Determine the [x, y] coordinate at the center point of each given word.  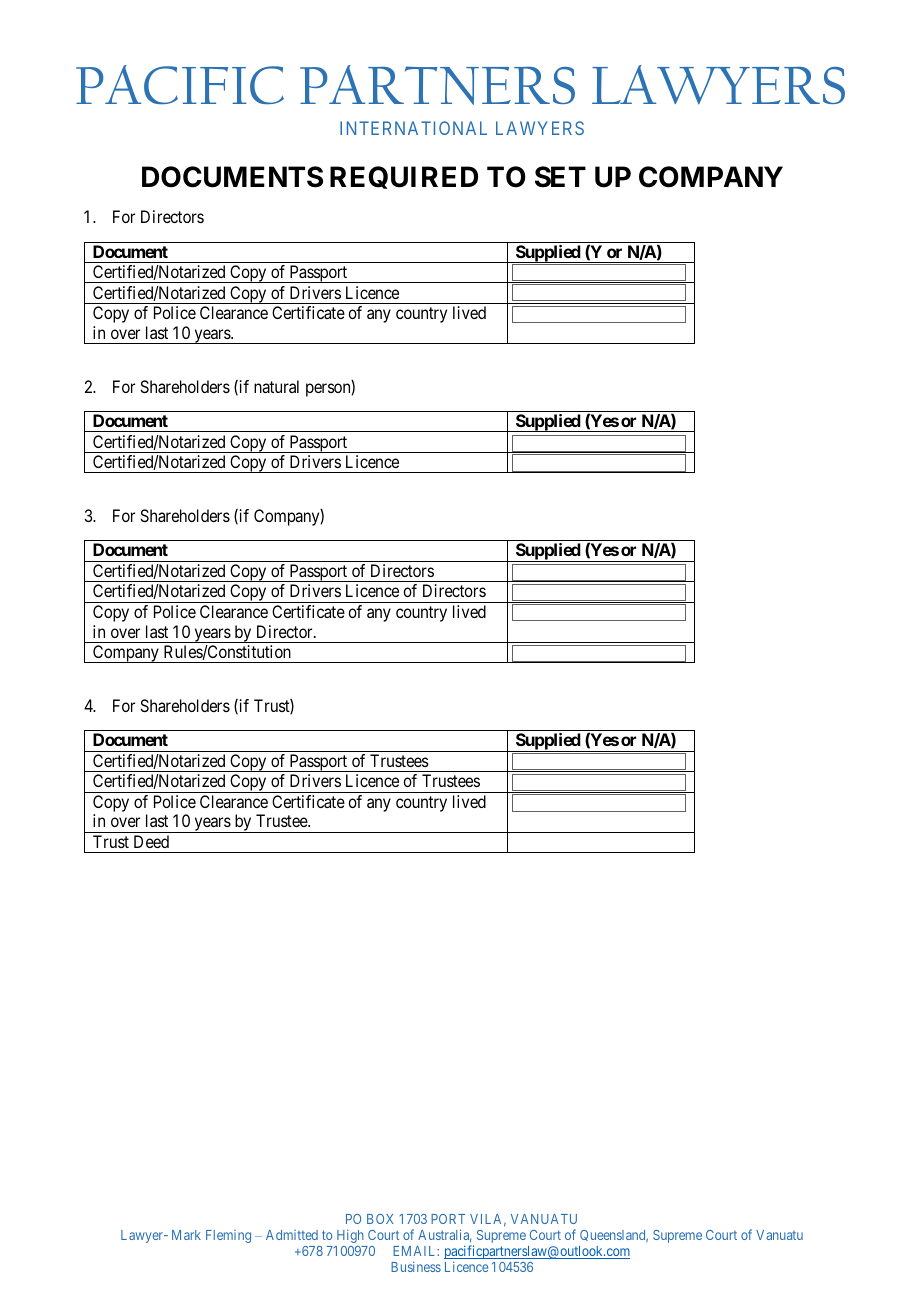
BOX [380, 1219]
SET [560, 177]
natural [276, 386]
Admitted [292, 1235]
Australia [444, 1235]
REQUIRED [404, 177]
